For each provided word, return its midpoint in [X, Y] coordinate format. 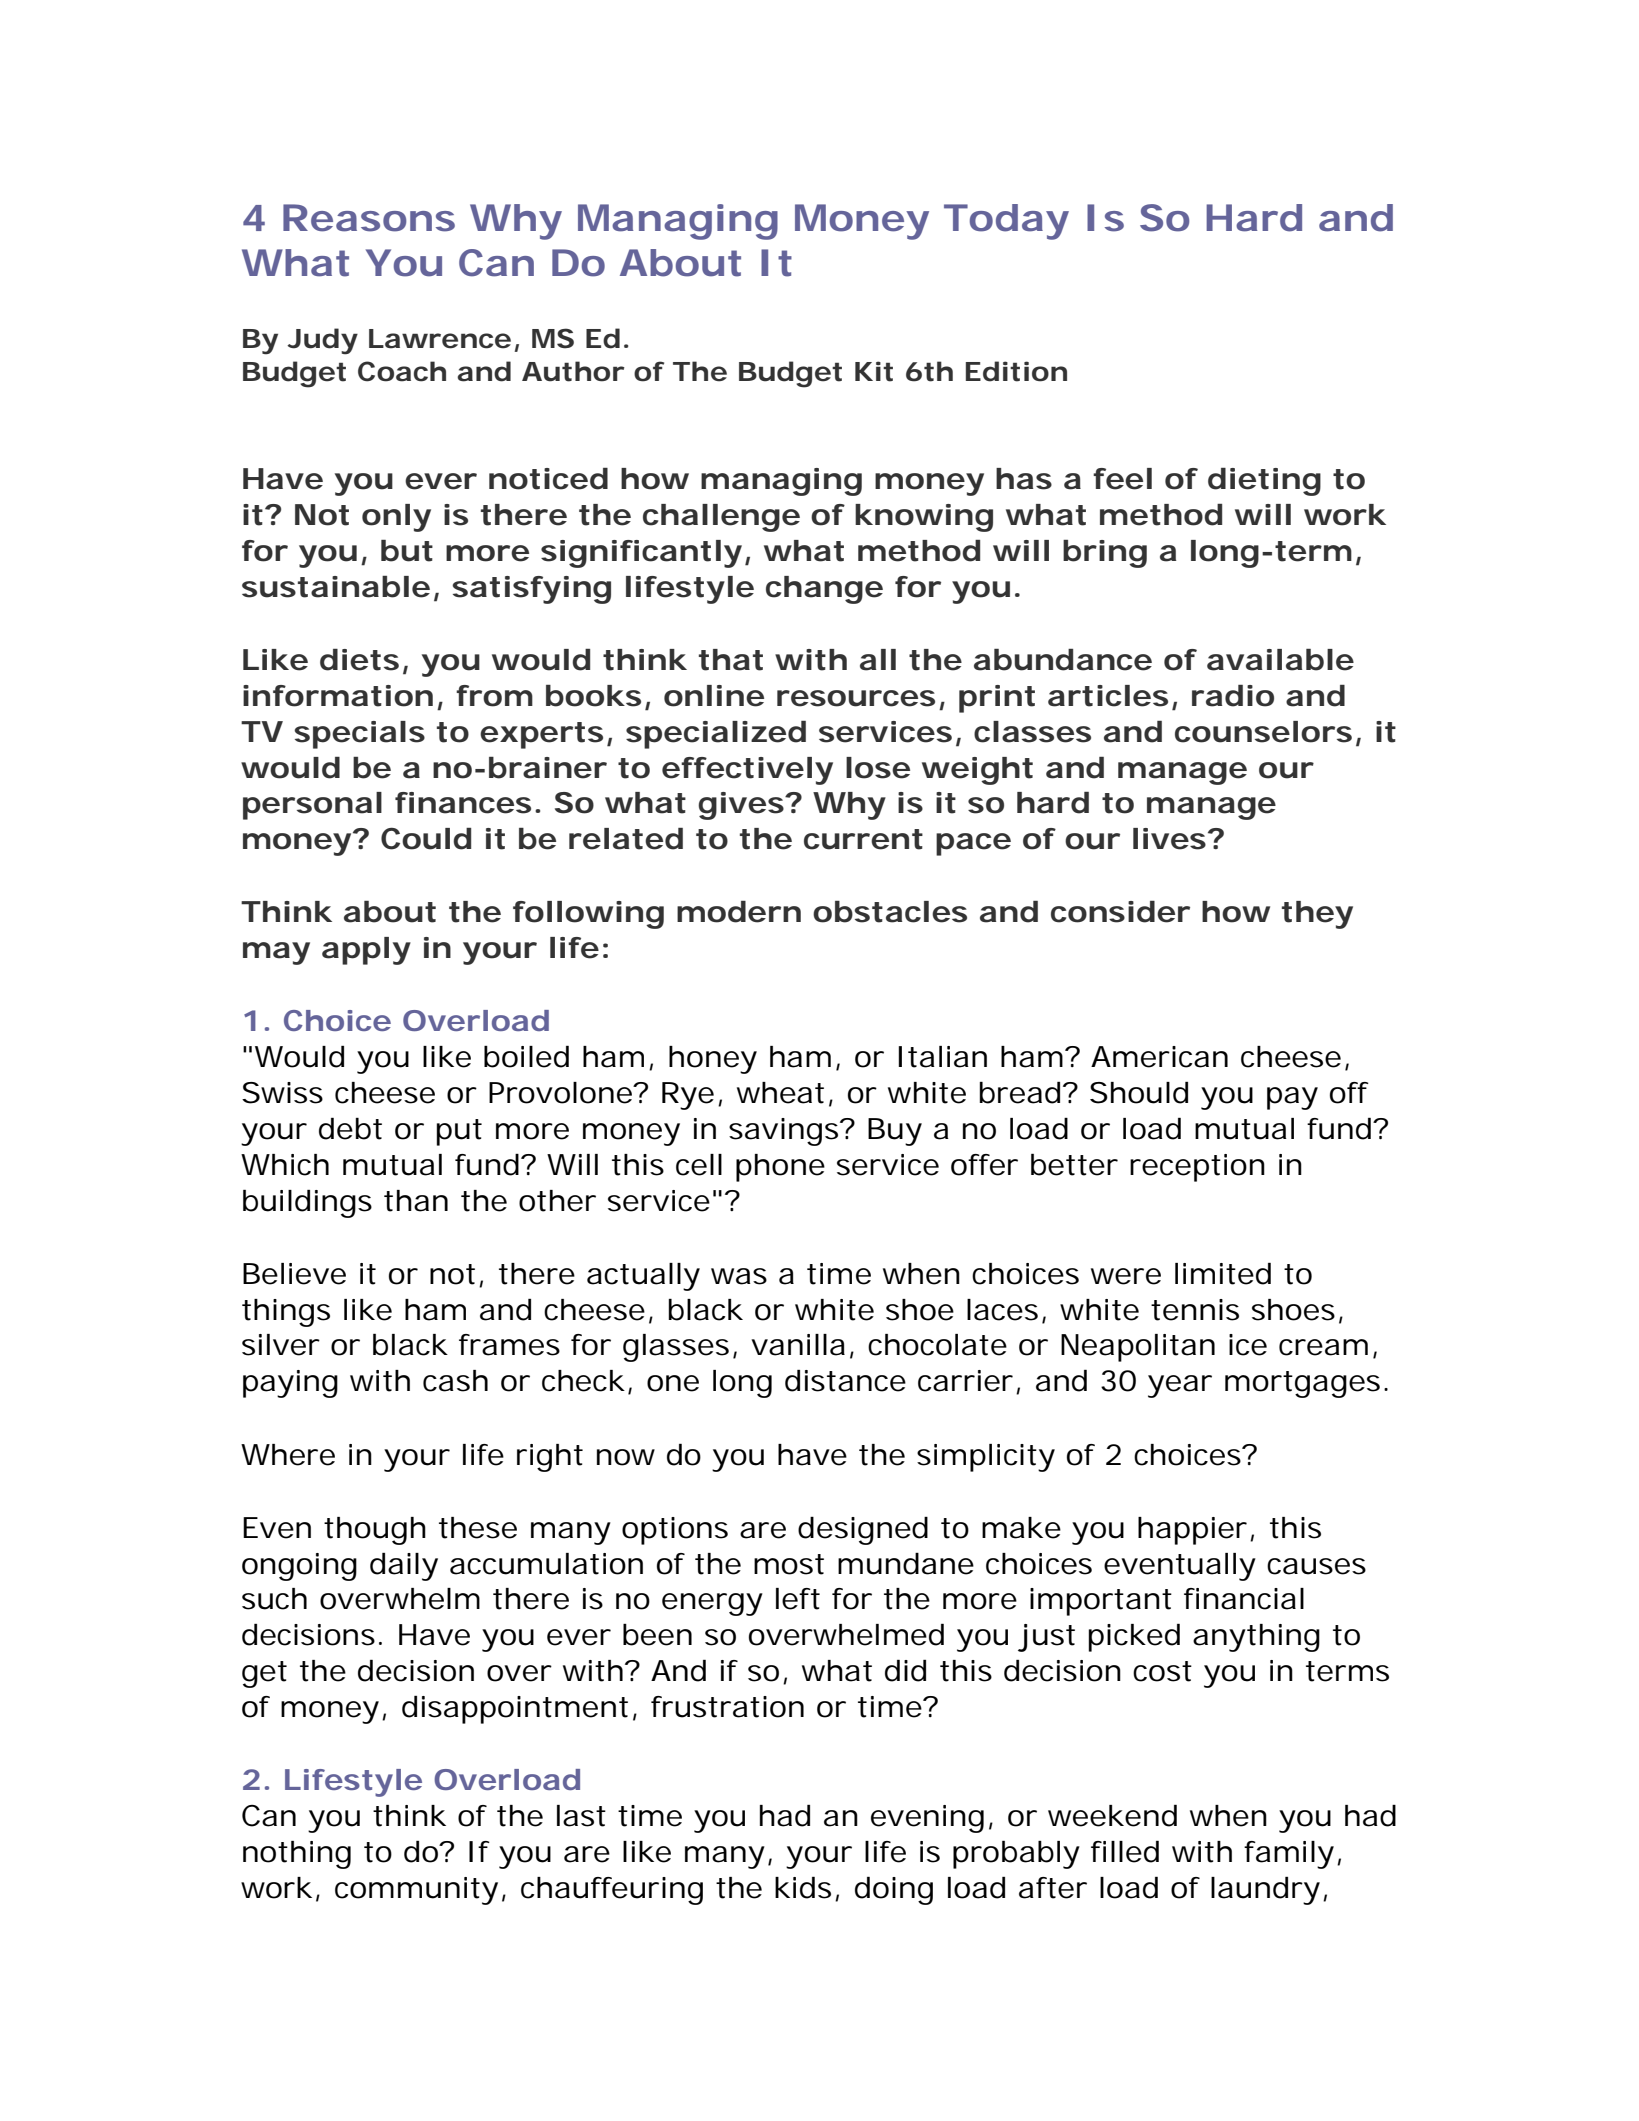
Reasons [369, 218]
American [1159, 1057]
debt [350, 1128]
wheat [783, 1094]
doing [894, 1890]
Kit [874, 371]
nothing [297, 1855]
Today [1006, 222]
